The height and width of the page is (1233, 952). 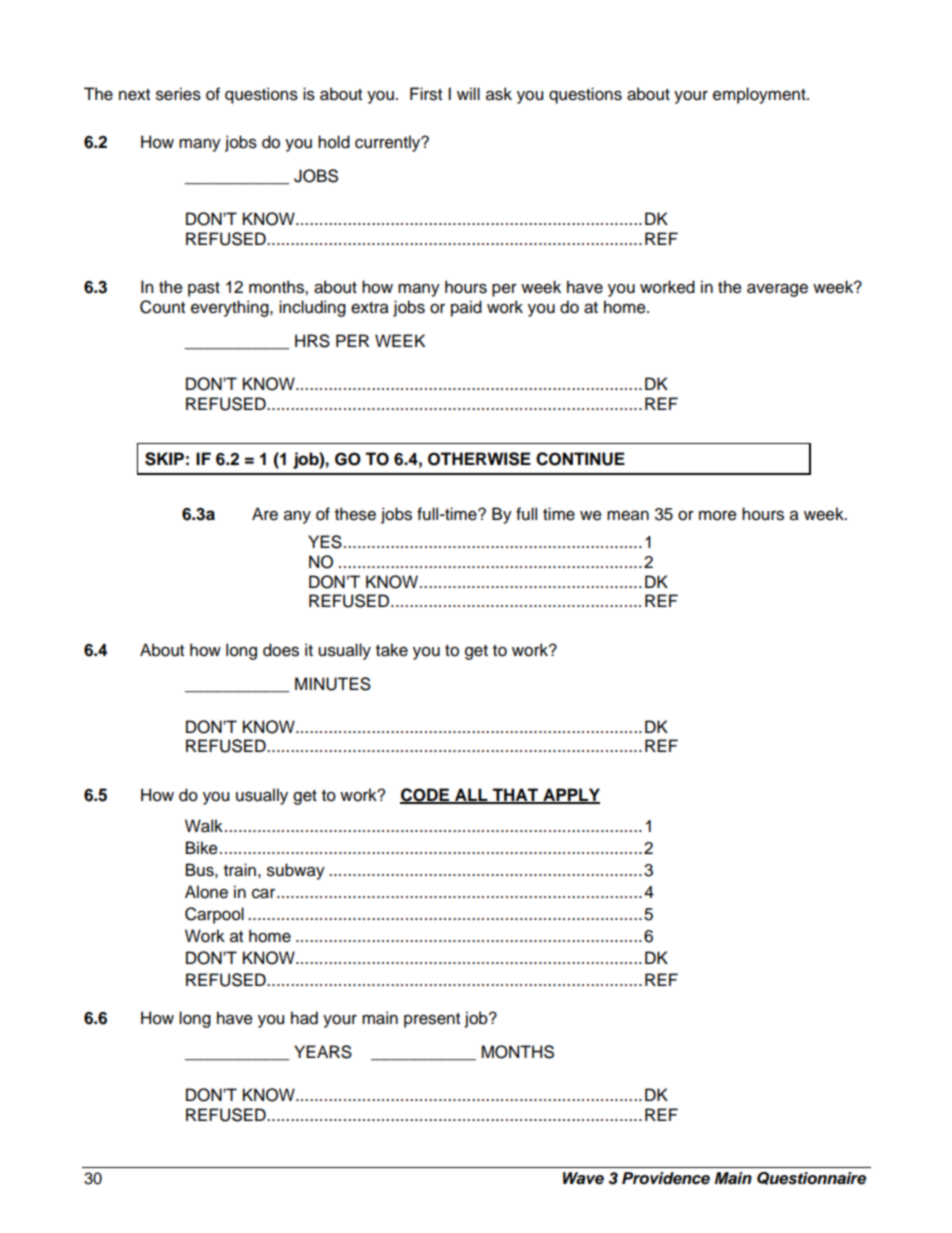 I want to click on does, so click(x=281, y=650).
